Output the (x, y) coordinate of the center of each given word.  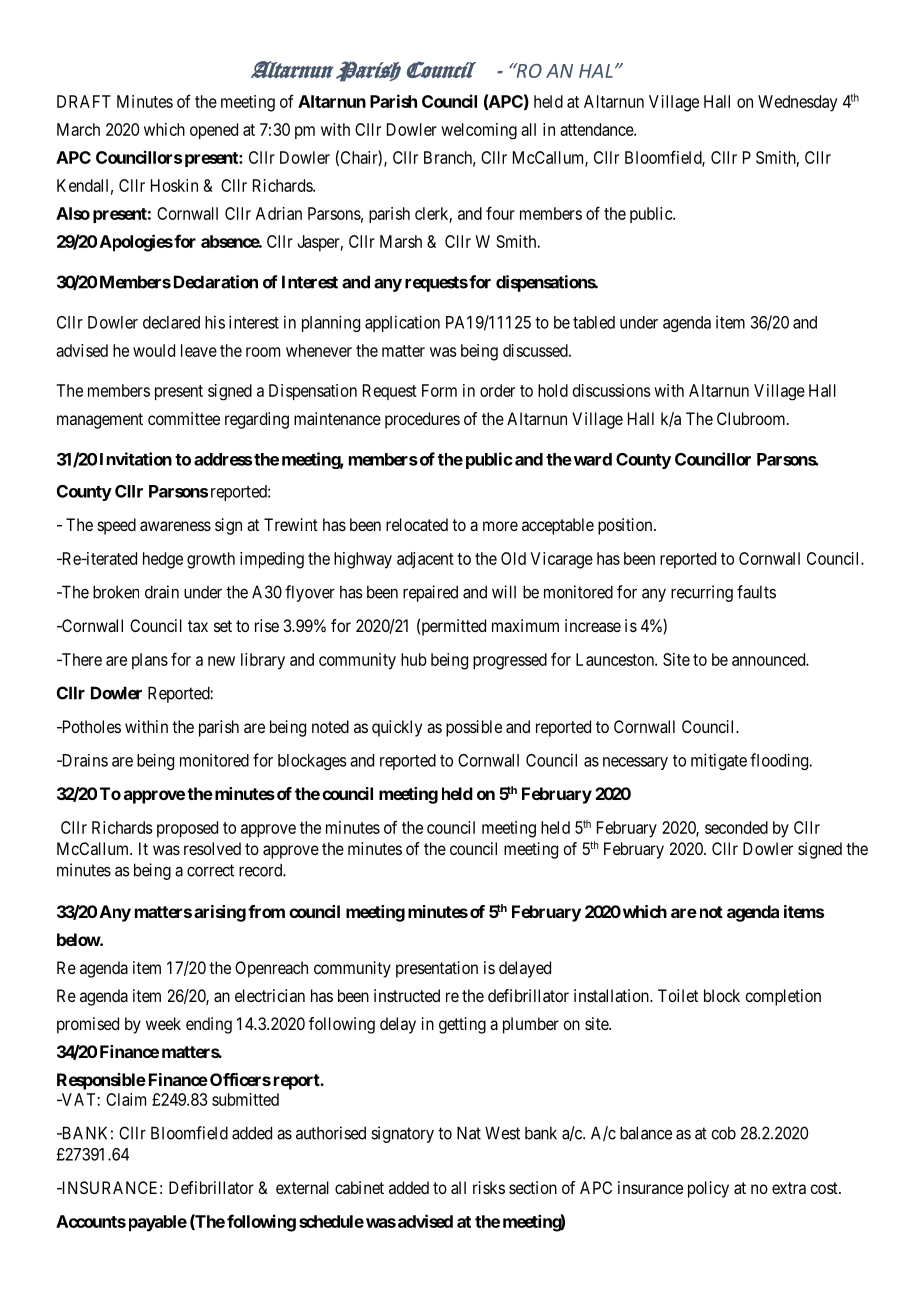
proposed (187, 829)
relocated (417, 524)
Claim (126, 1099)
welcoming (479, 131)
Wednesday (797, 103)
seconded (736, 827)
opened (214, 131)
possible (474, 728)
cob (723, 1133)
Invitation (136, 459)
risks (489, 1187)
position (626, 526)
